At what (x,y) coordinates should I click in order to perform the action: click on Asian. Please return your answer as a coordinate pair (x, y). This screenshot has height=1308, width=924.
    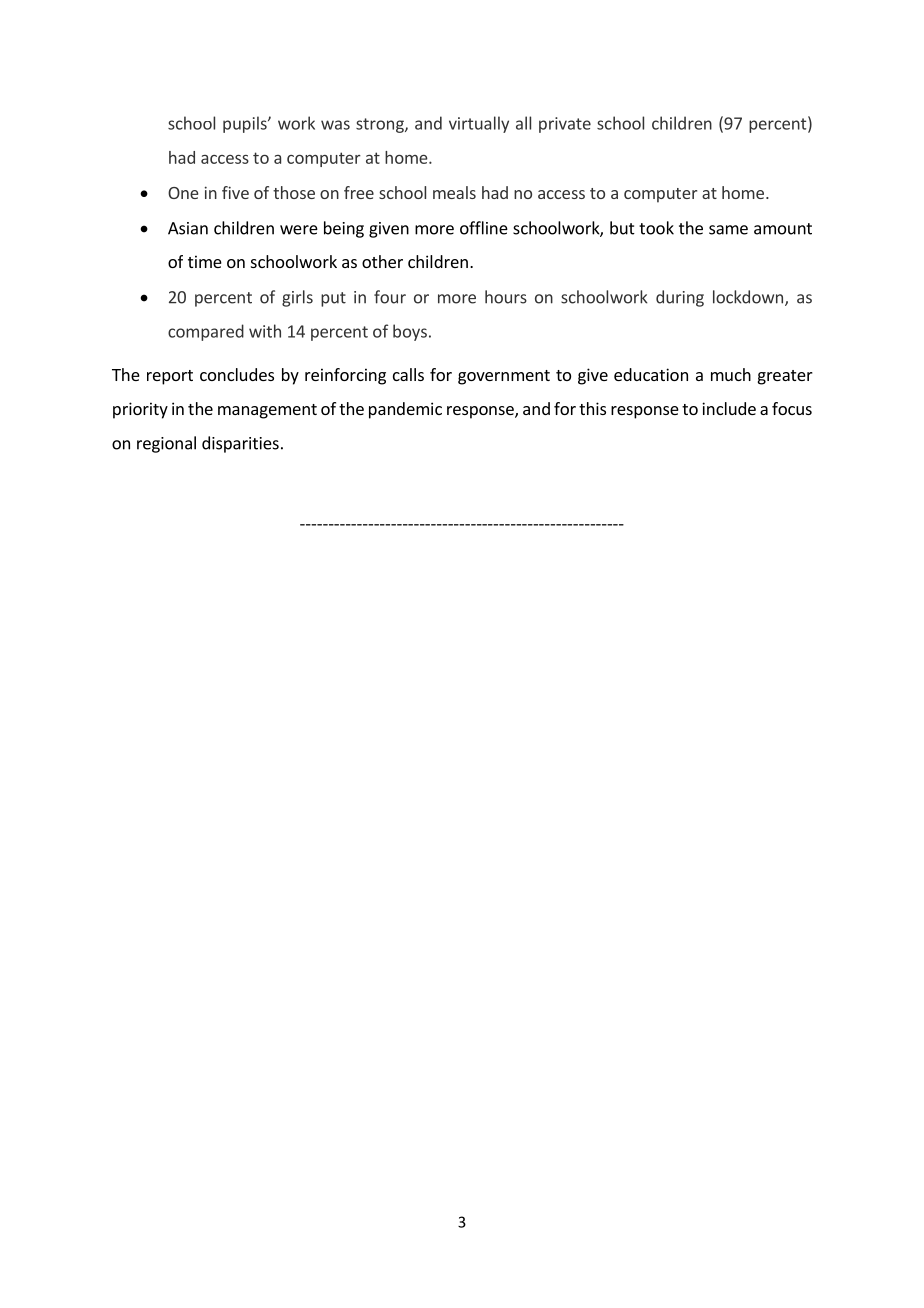
    Looking at the image, I should click on (188, 228).
